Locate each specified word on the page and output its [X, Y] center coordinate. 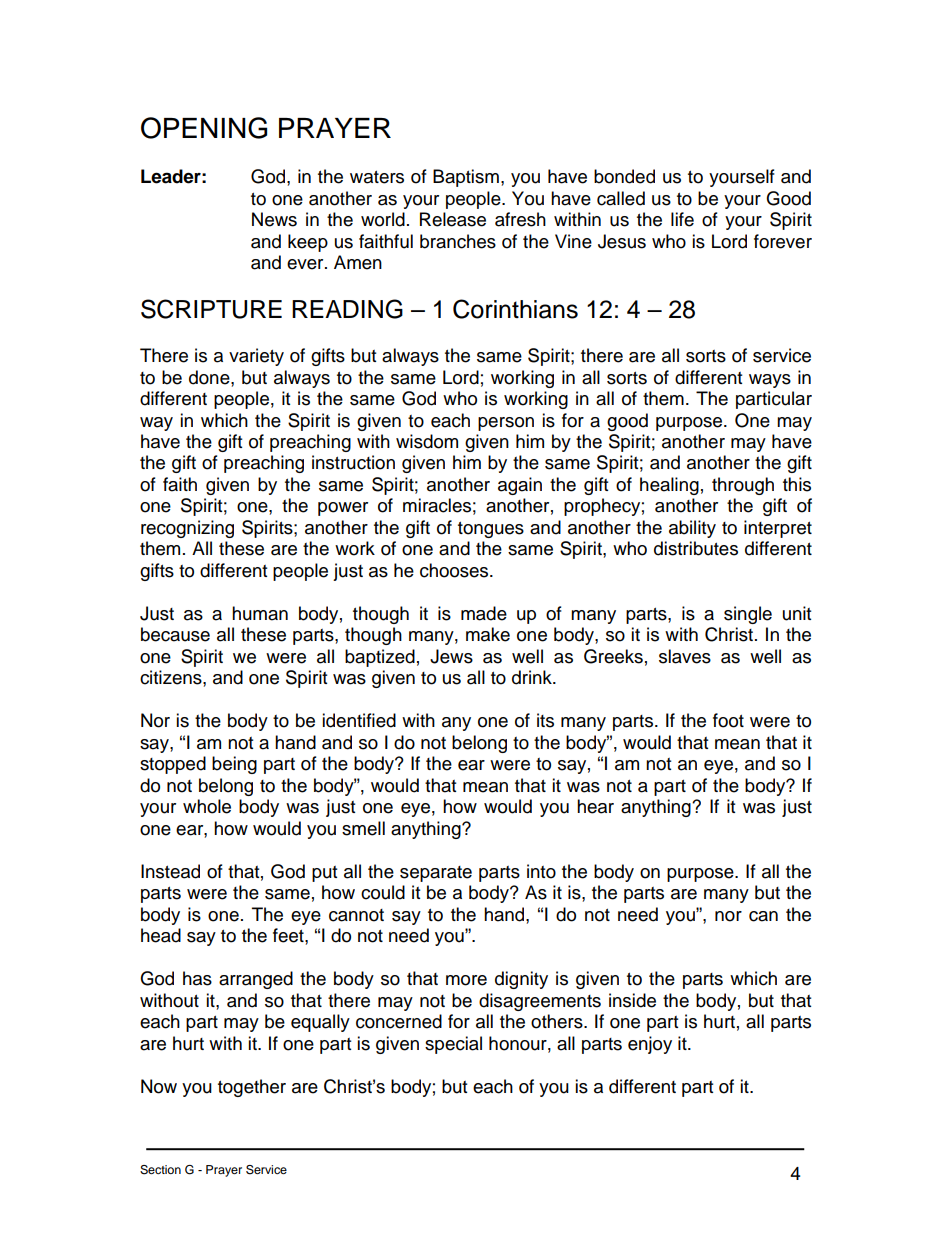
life [682, 219]
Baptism [466, 178]
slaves [685, 656]
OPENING [204, 128]
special [453, 1045]
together [252, 1088]
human [260, 613]
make [488, 634]
